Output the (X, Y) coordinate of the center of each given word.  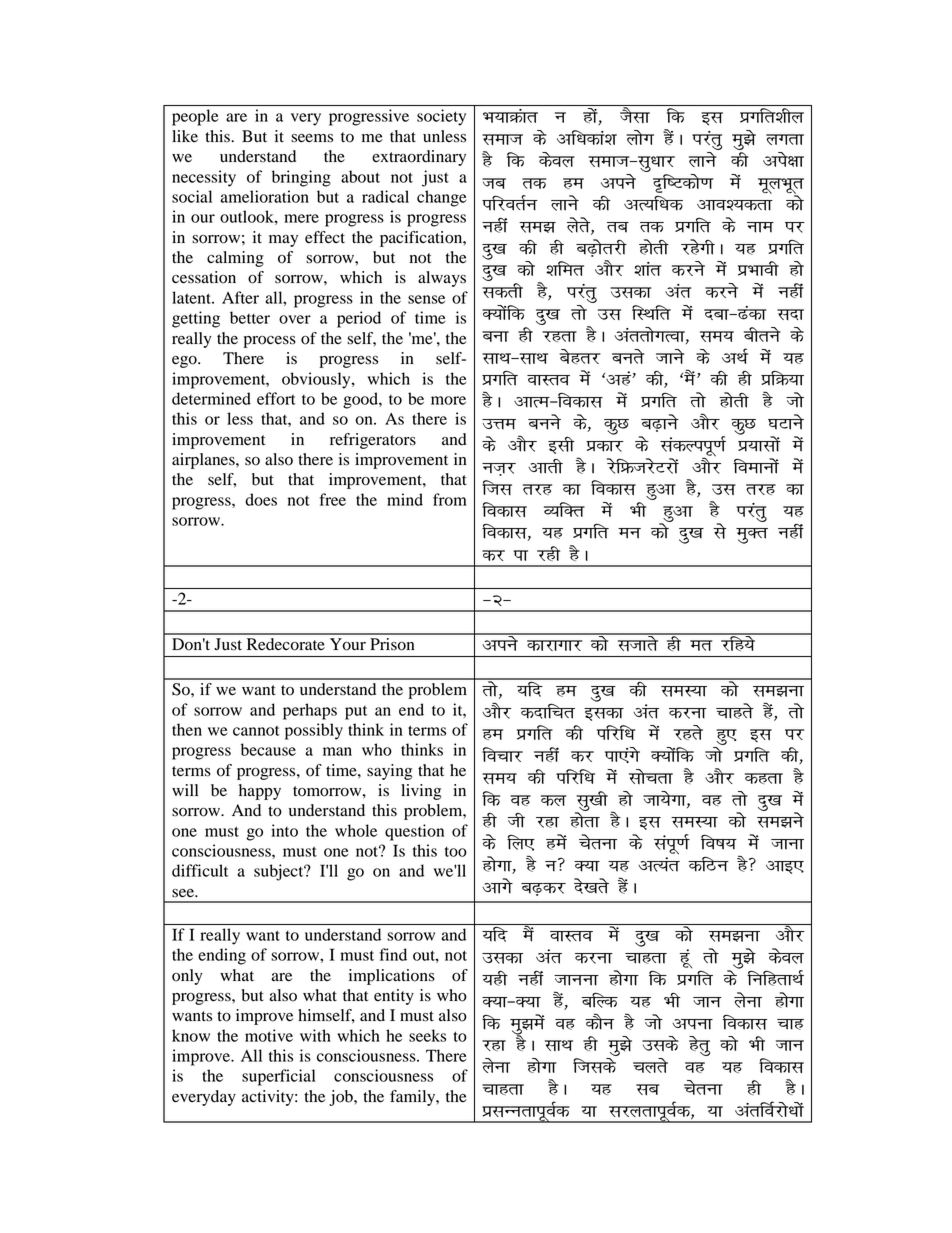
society (441, 117)
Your (348, 644)
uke (760, 227)
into (284, 830)
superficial (279, 1077)
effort (276, 398)
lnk (790, 314)
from (450, 499)
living (421, 792)
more (448, 400)
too (456, 852)
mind (405, 499)
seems (312, 138)
